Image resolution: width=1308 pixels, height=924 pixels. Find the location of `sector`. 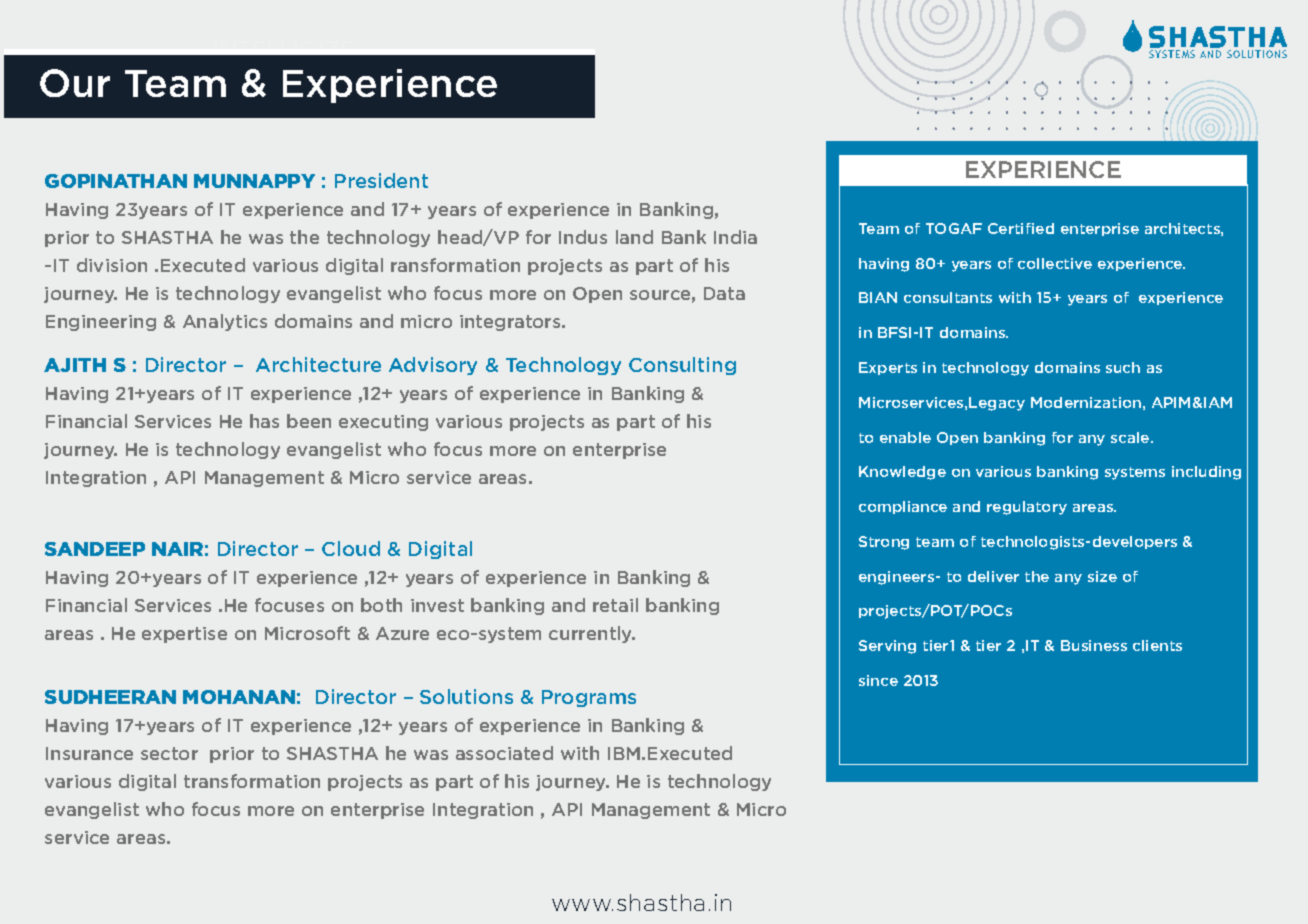

sector is located at coordinates (169, 753).
